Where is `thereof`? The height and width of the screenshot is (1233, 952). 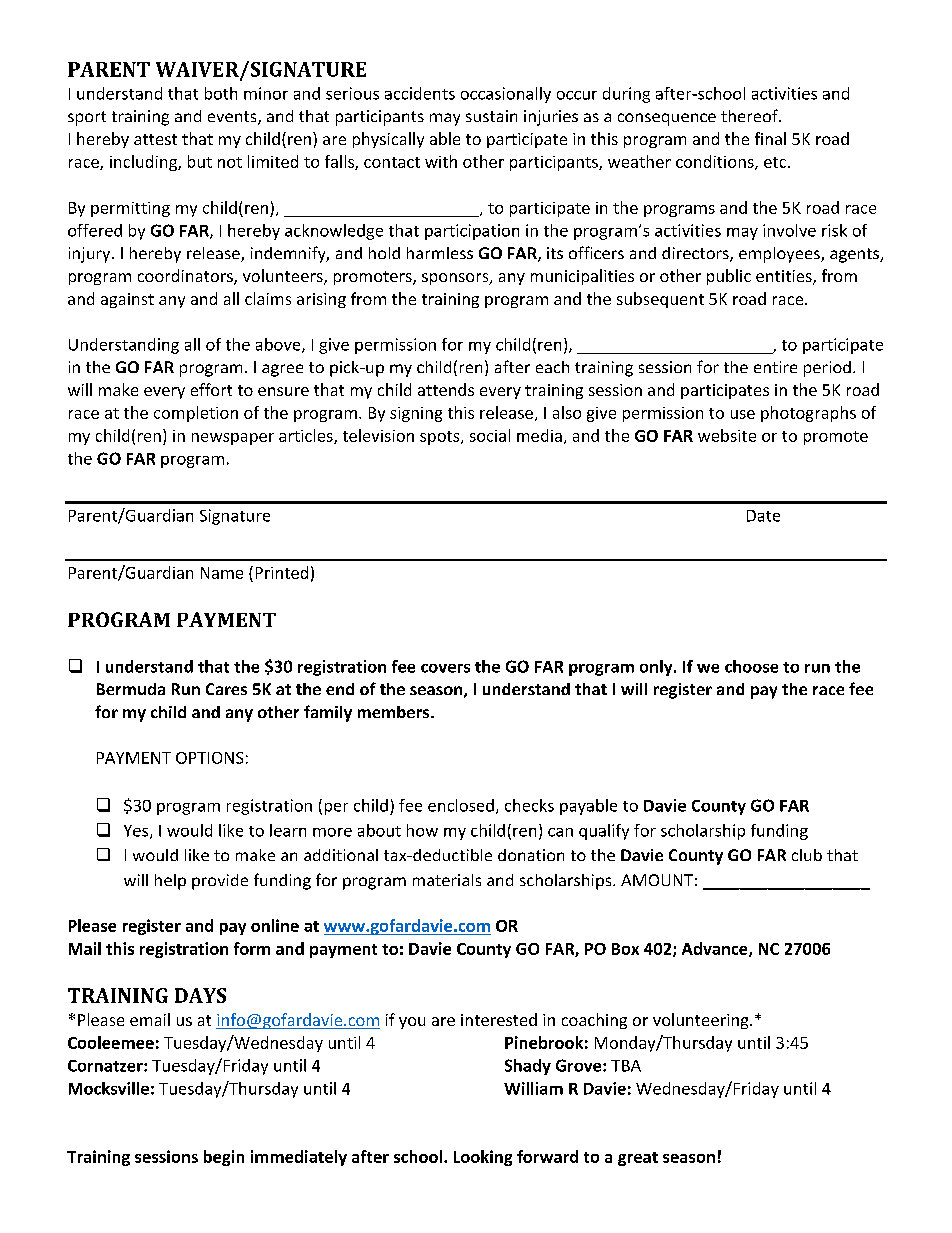
thereof is located at coordinates (750, 115).
